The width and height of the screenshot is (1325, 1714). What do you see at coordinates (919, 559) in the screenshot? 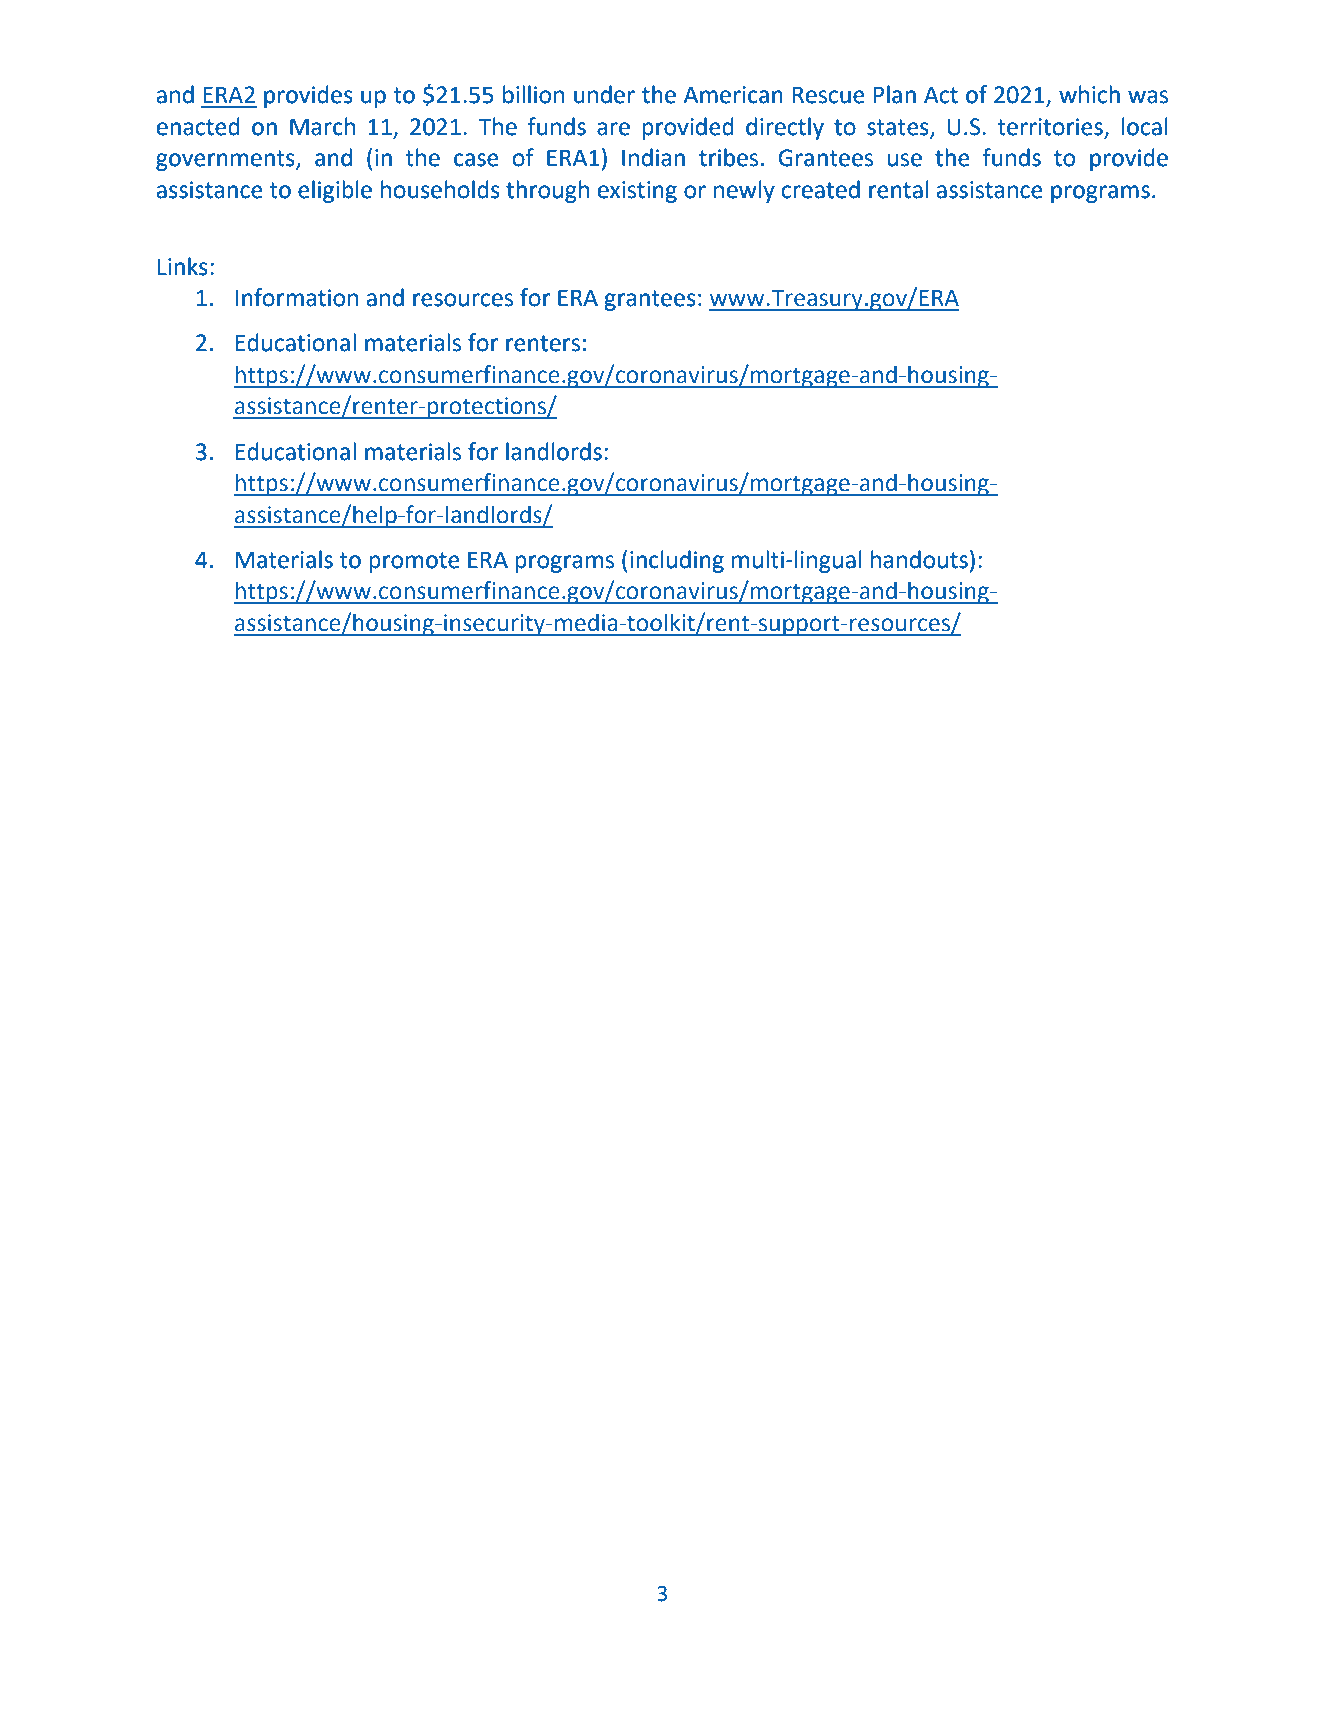
I see `handouts` at bounding box center [919, 559].
